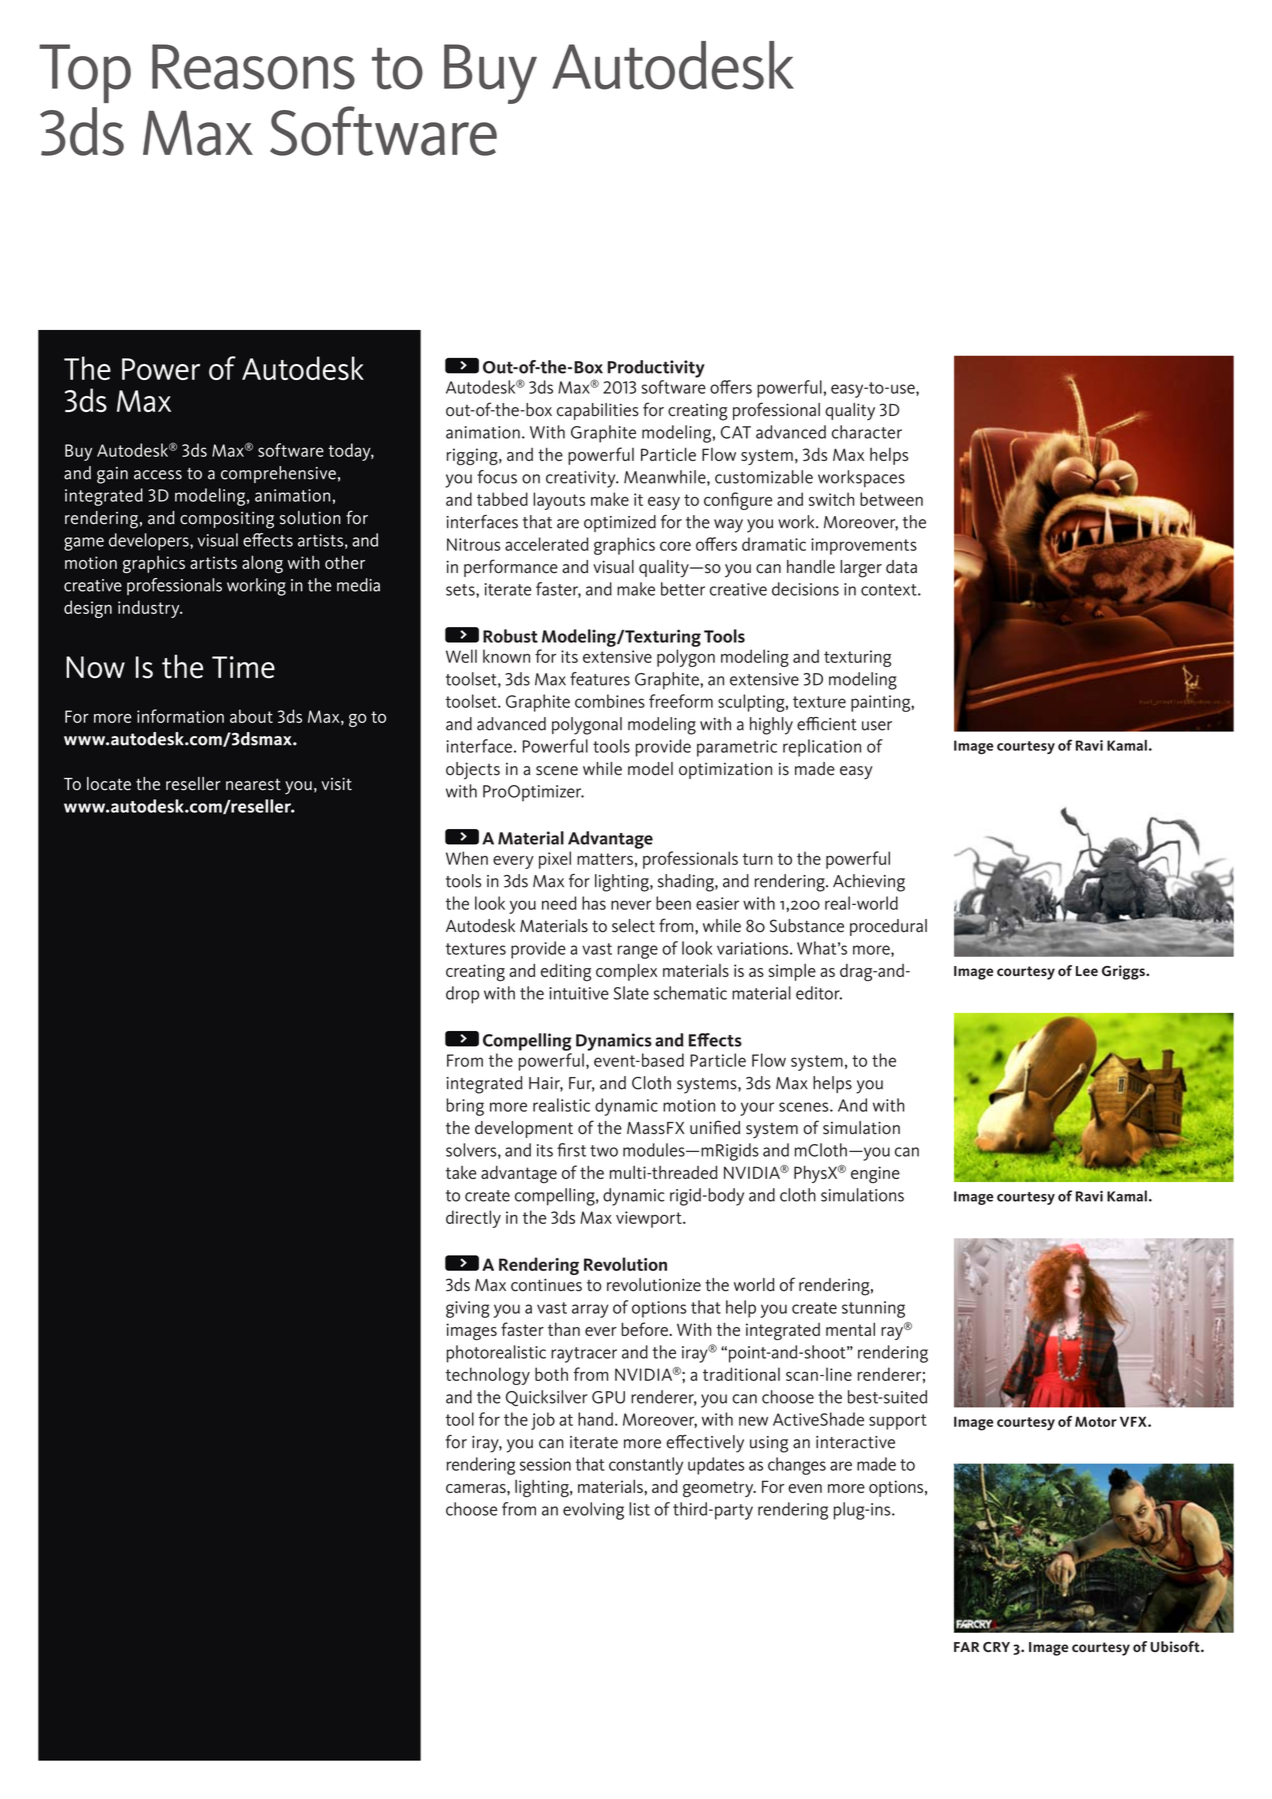 Image resolution: width=1272 pixels, height=1799 pixels. What do you see at coordinates (593, 1511) in the screenshot?
I see `evolving` at bounding box center [593, 1511].
